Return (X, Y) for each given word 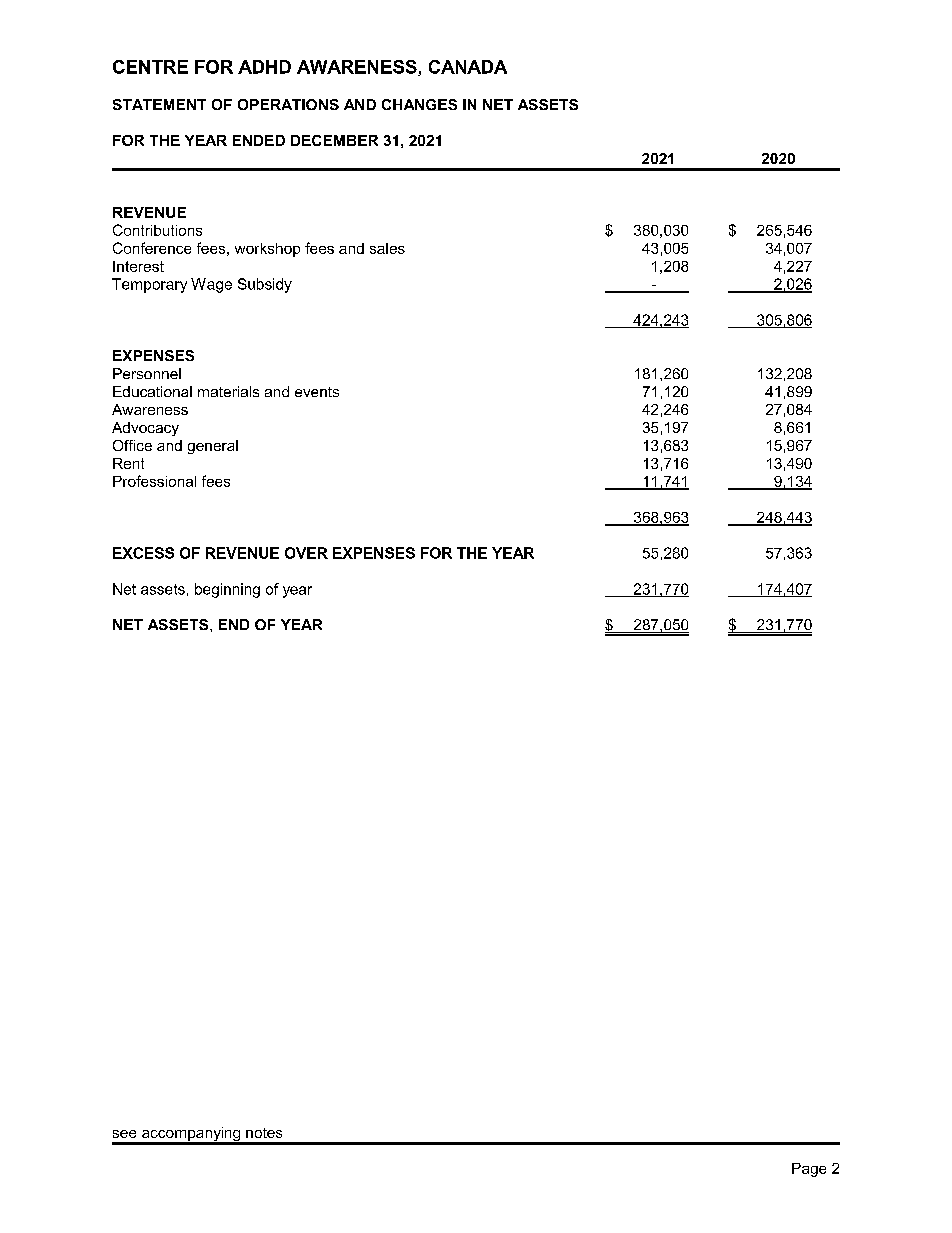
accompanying (191, 1135)
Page (809, 1170)
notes (264, 1133)
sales (387, 248)
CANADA (468, 67)
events (317, 392)
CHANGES (419, 104)
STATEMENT (159, 104)
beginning (227, 590)
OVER (306, 553)
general (213, 447)
